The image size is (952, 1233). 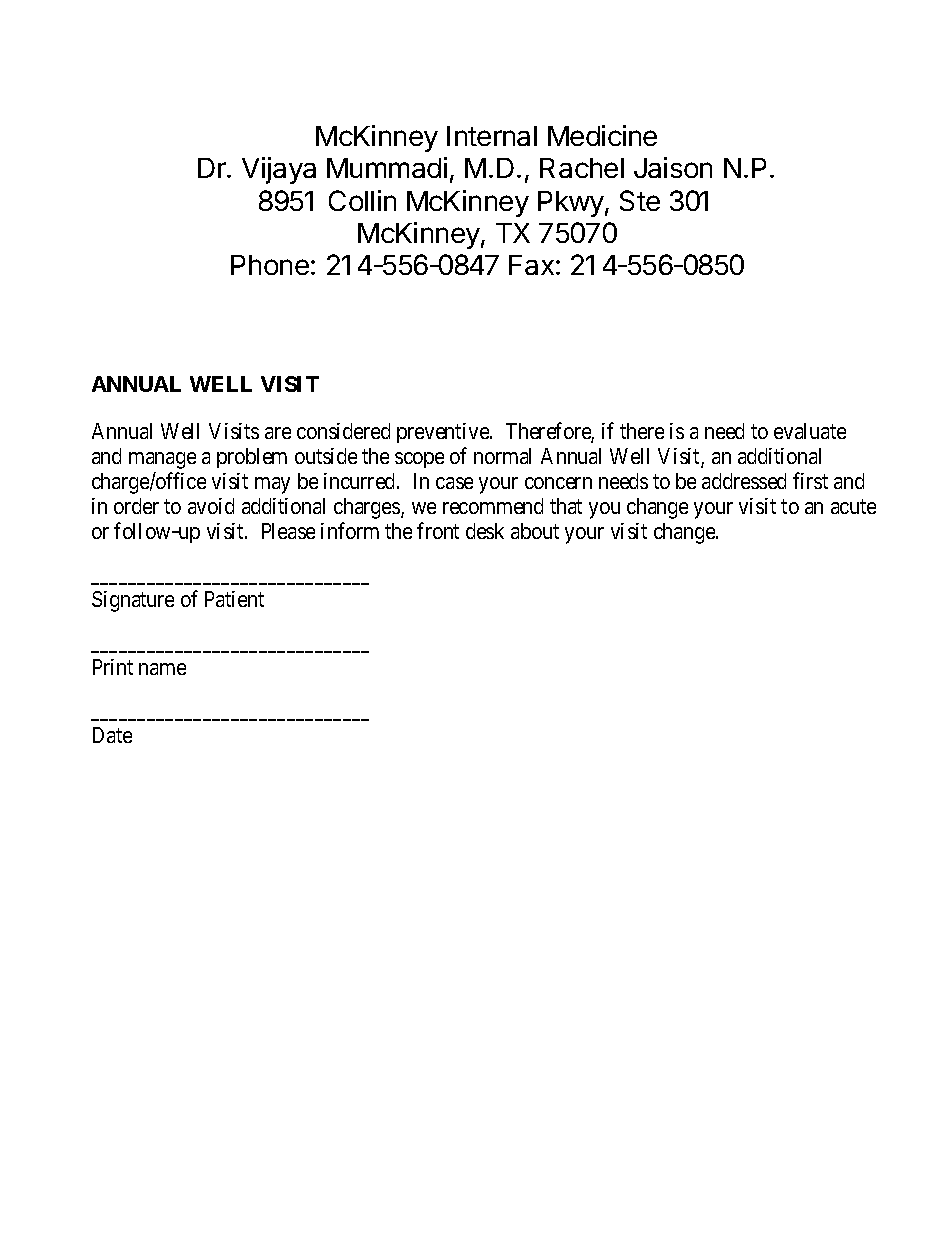 I want to click on Vijaya, so click(x=279, y=170).
